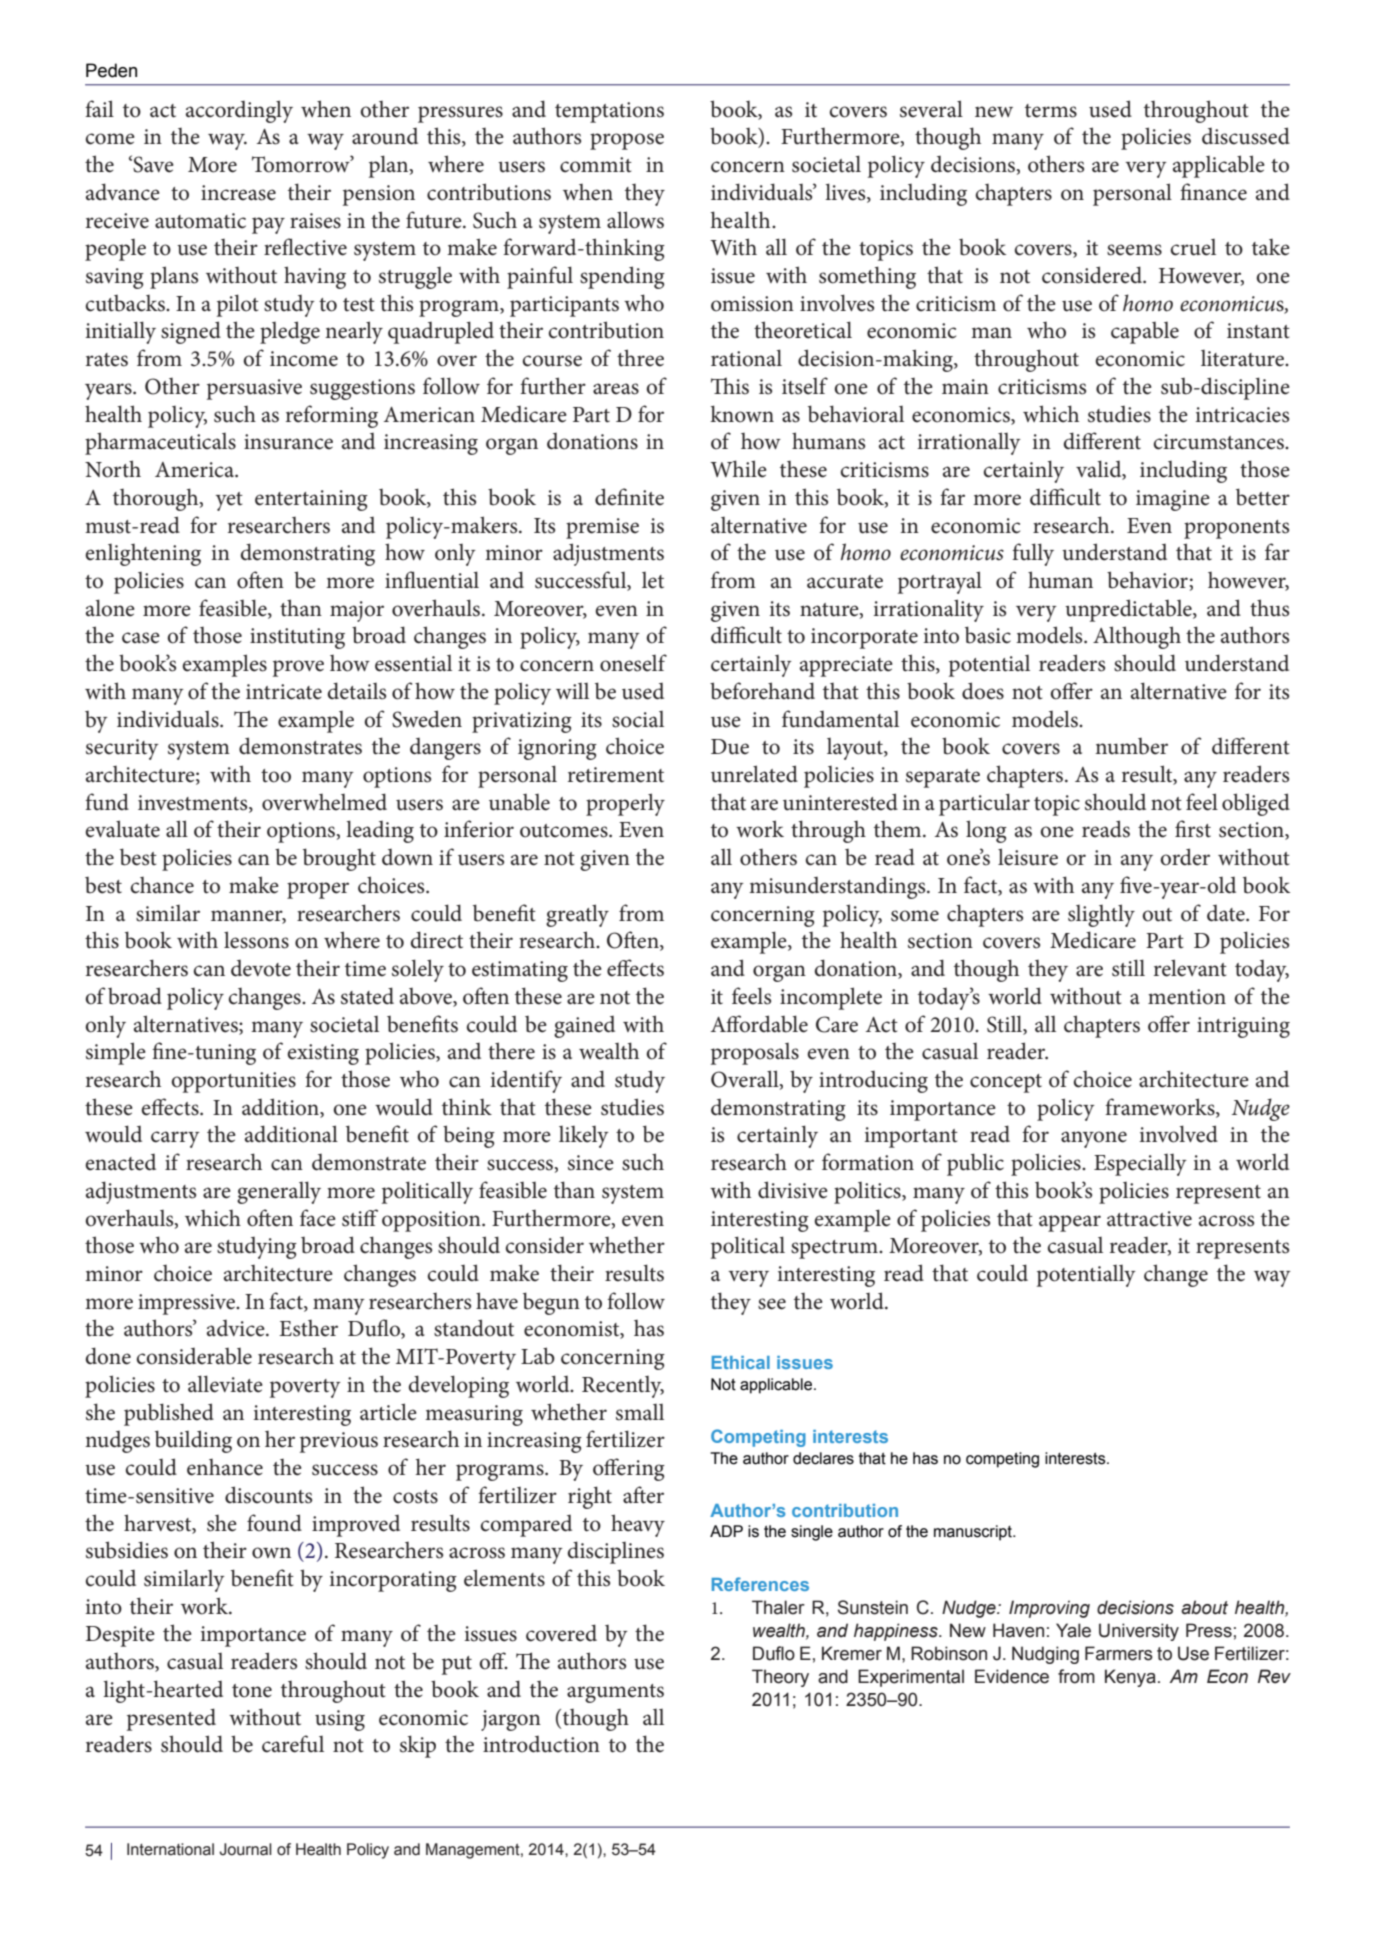 This image has height=1945, width=1375. I want to click on mention, so click(1187, 997).
